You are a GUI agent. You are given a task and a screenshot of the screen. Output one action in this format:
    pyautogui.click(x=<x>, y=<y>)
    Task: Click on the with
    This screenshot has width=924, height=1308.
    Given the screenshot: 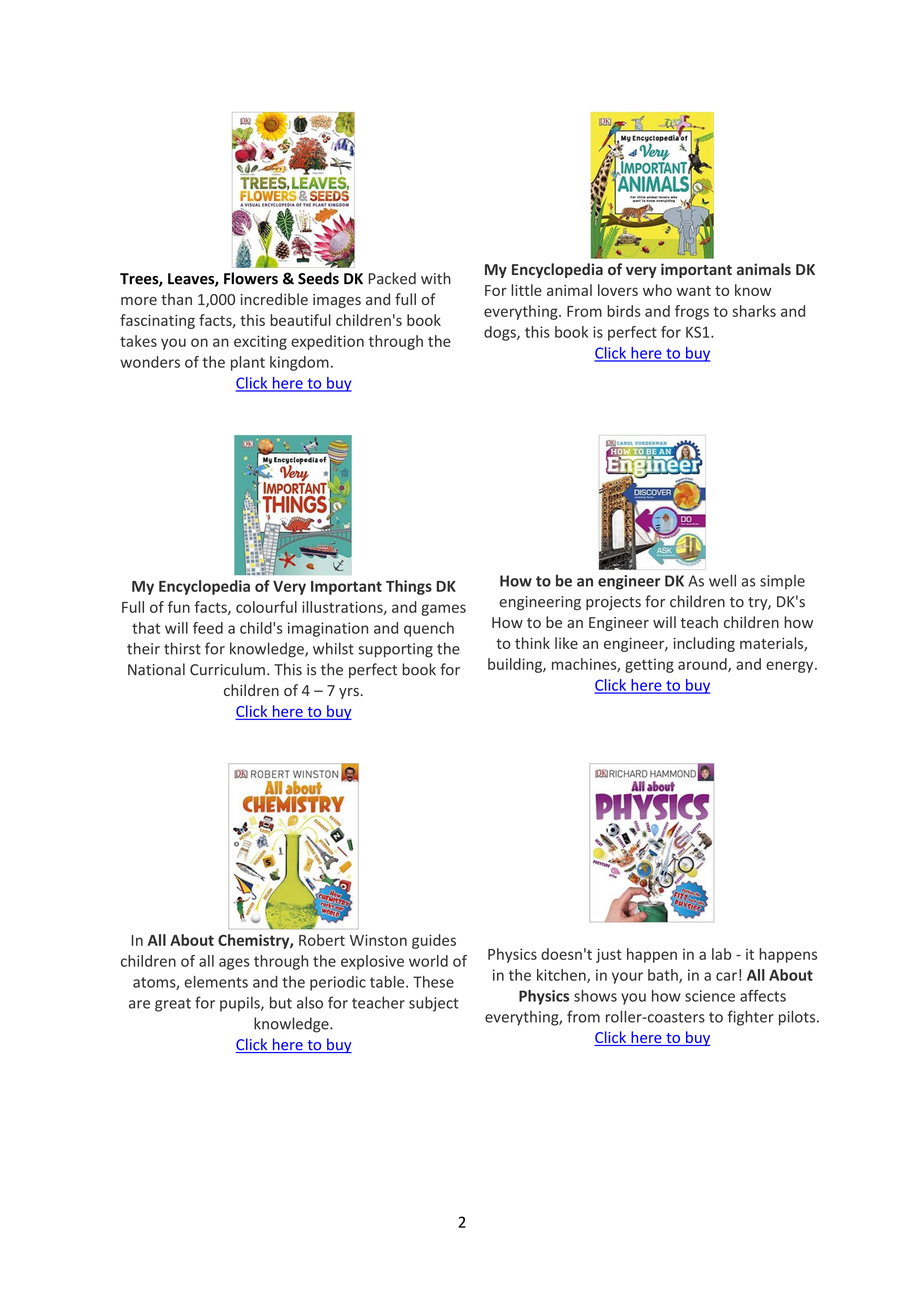 What is the action you would take?
    pyautogui.click(x=436, y=278)
